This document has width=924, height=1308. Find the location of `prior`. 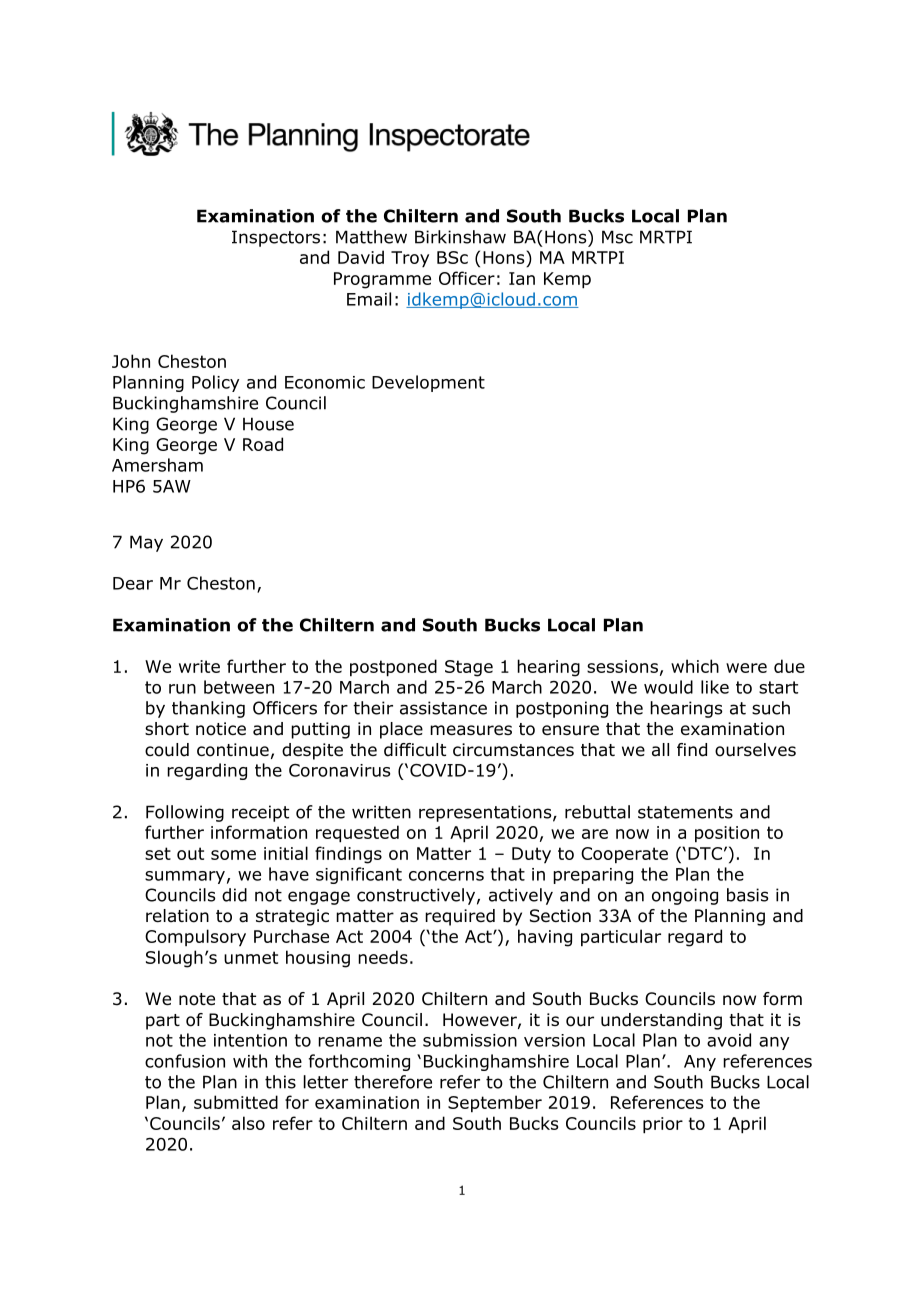

prior is located at coordinates (663, 1125).
